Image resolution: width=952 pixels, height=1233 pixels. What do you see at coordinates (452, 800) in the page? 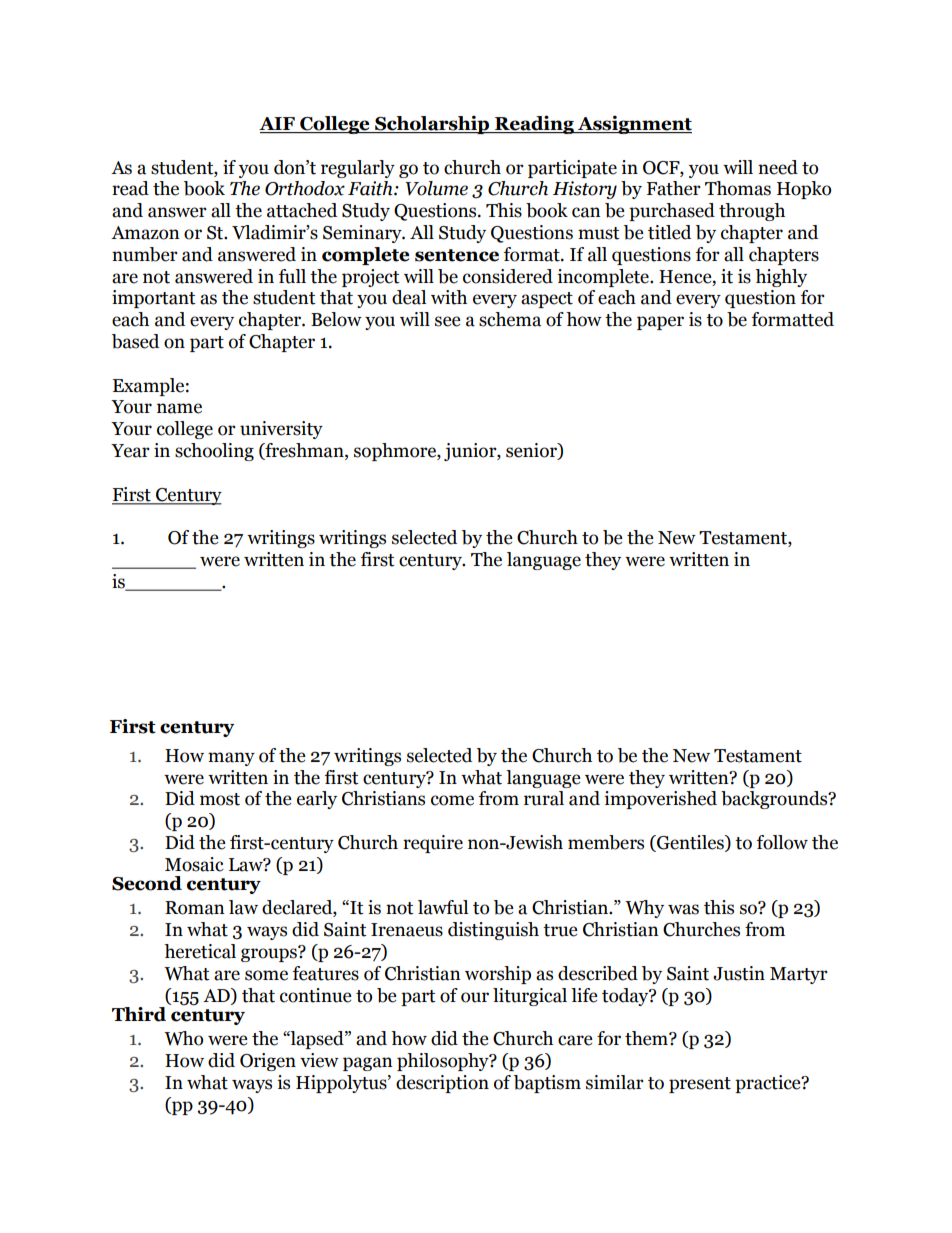
I see `come` at bounding box center [452, 800].
